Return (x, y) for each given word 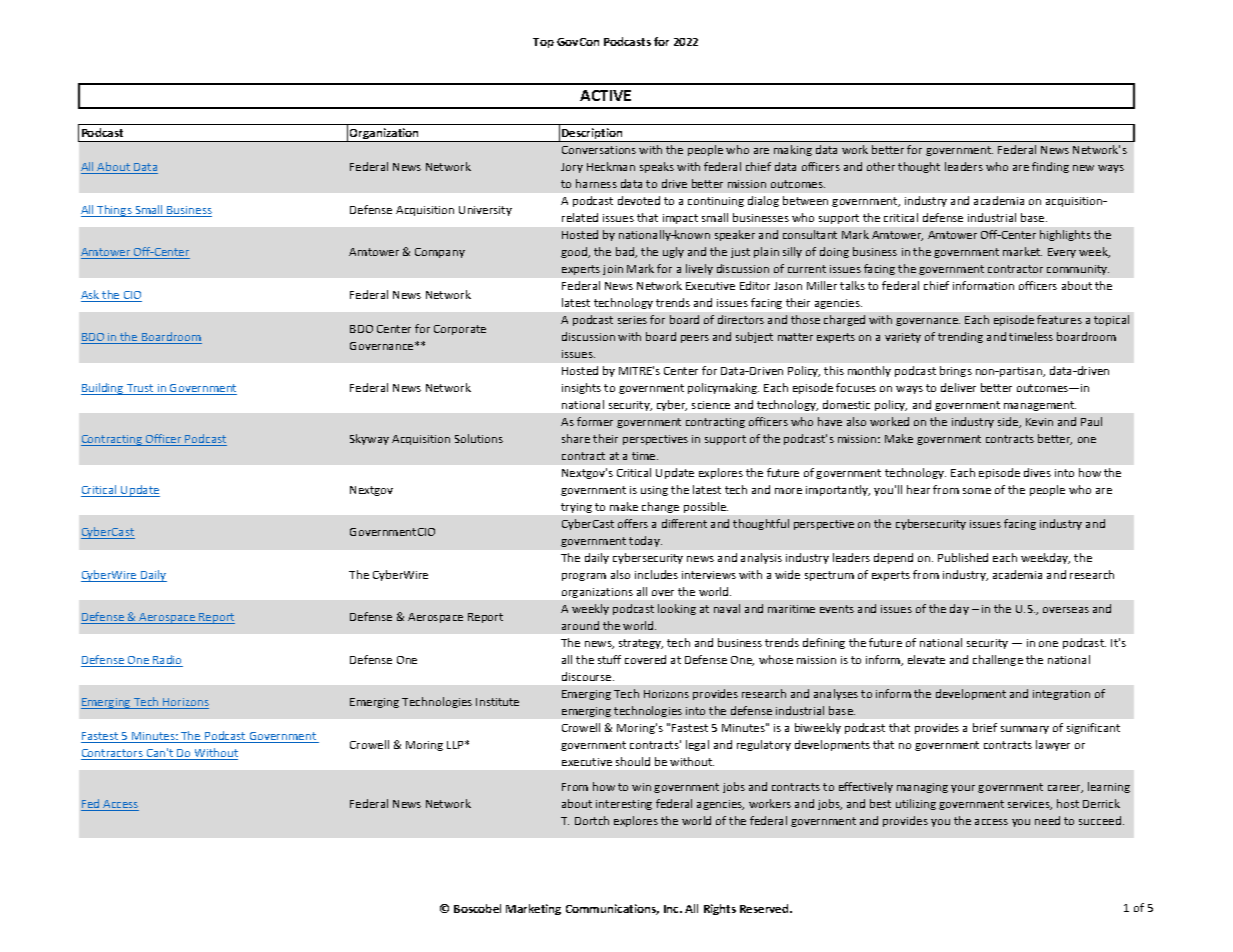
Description (592, 135)
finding (1050, 167)
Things (114, 211)
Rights (720, 909)
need (1047, 820)
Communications (612, 909)
